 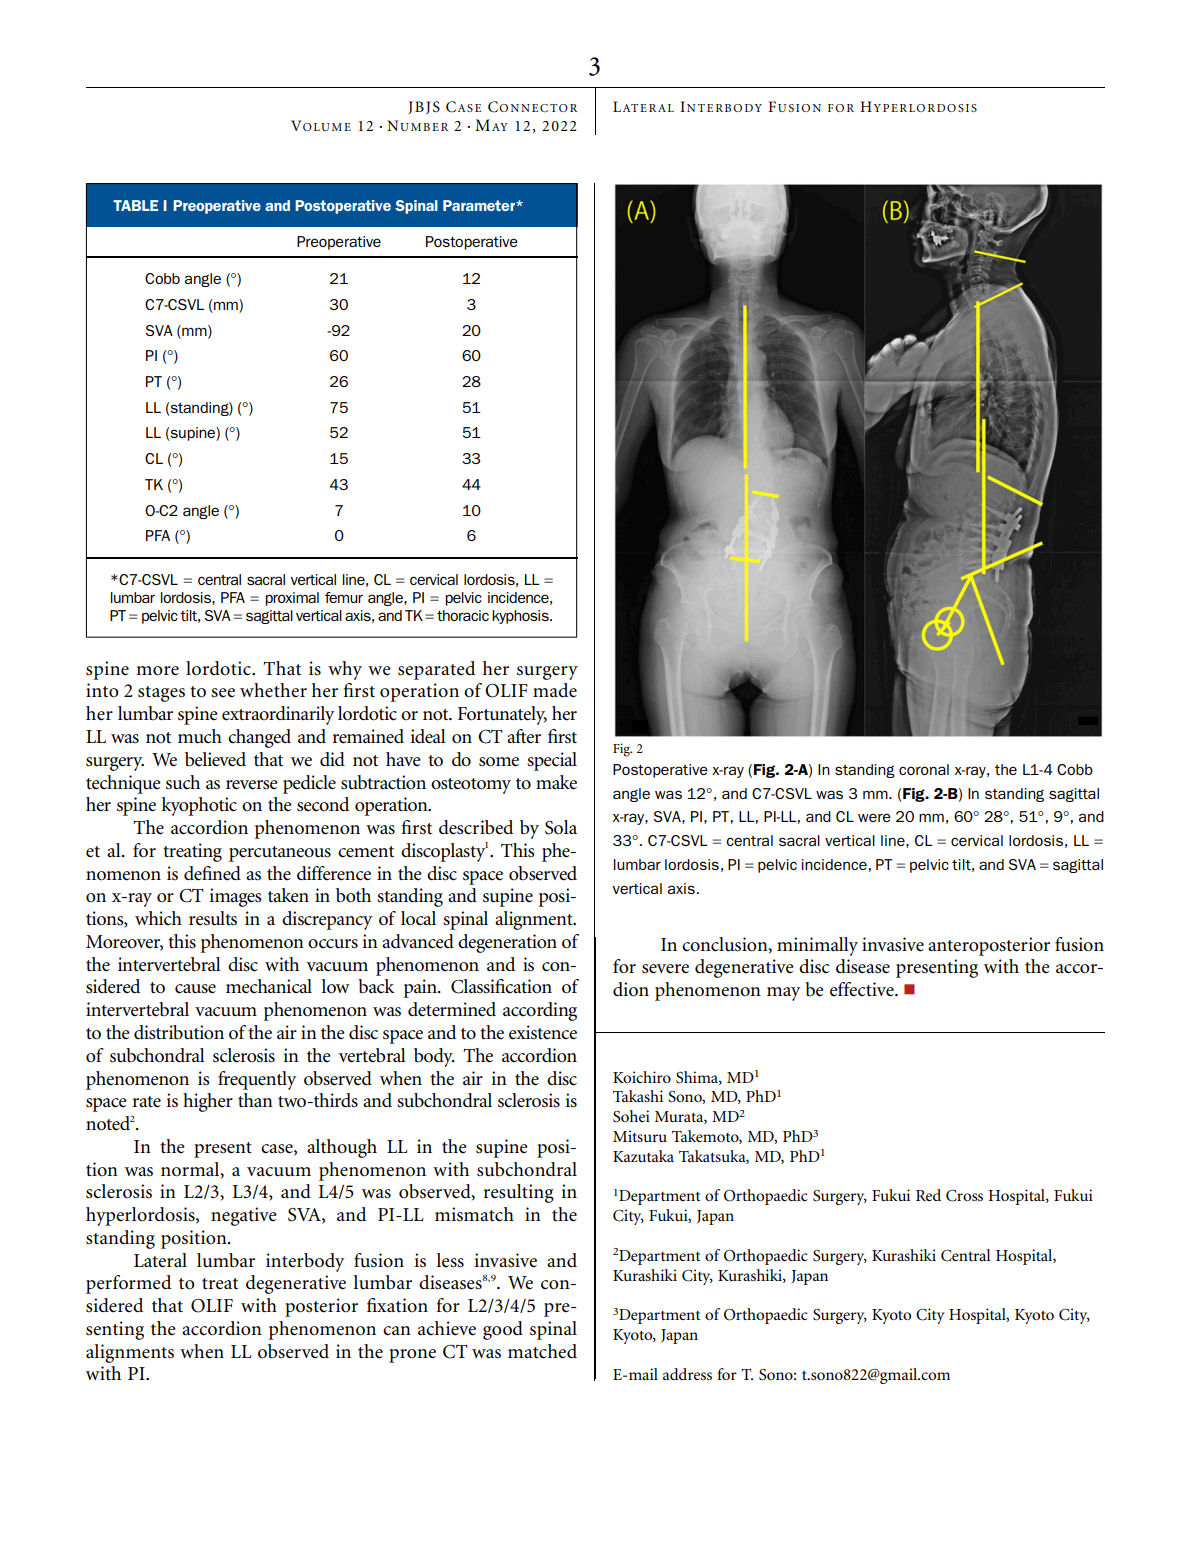 I want to click on TABLE, so click(x=135, y=205).
